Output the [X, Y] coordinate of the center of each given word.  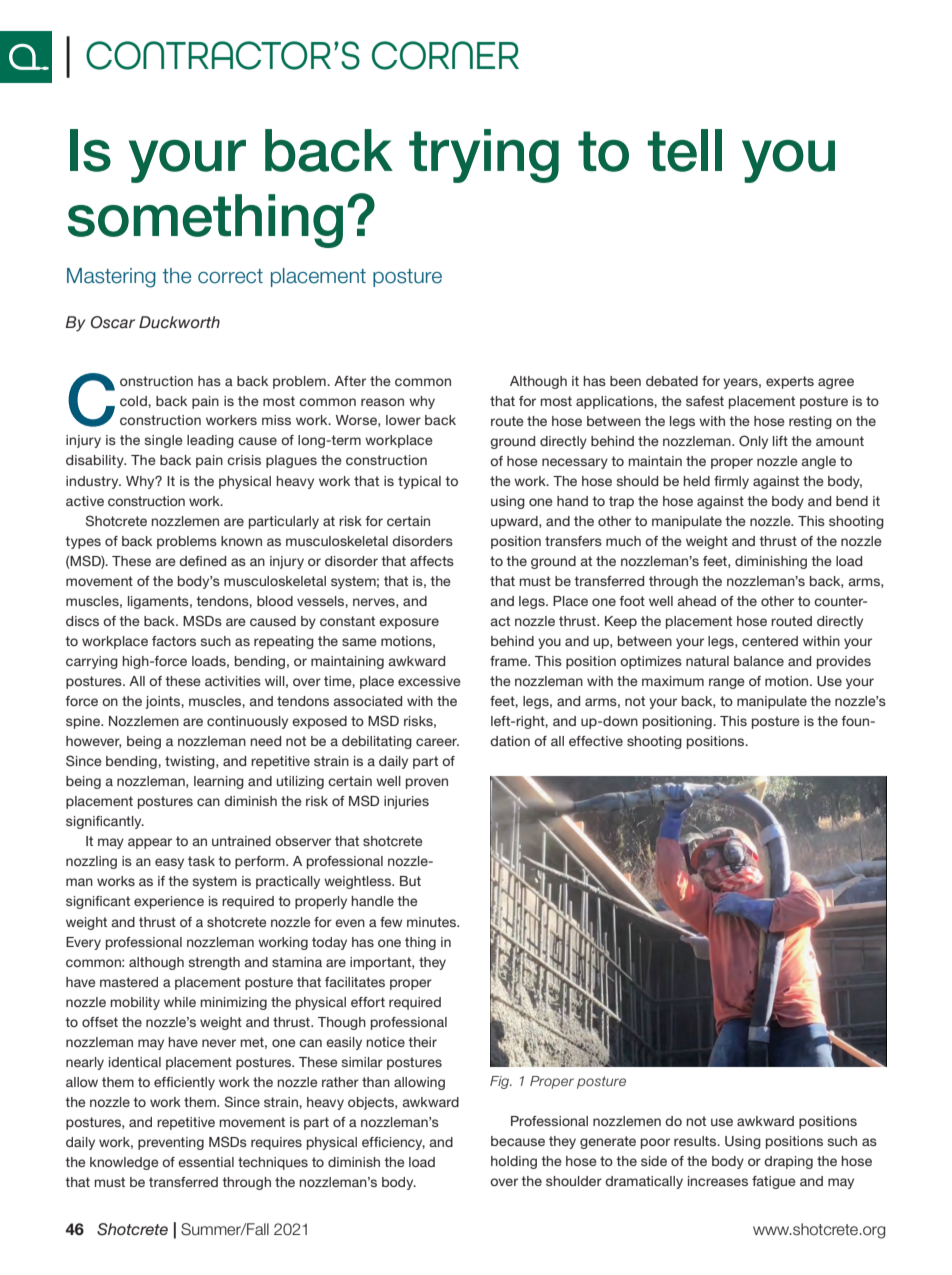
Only [753, 442]
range [727, 683]
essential [206, 1162]
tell [685, 150]
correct [230, 276]
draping [788, 1162]
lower [403, 420]
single [164, 441]
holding [514, 1162]
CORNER [445, 55]
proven [427, 783]
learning [219, 782]
